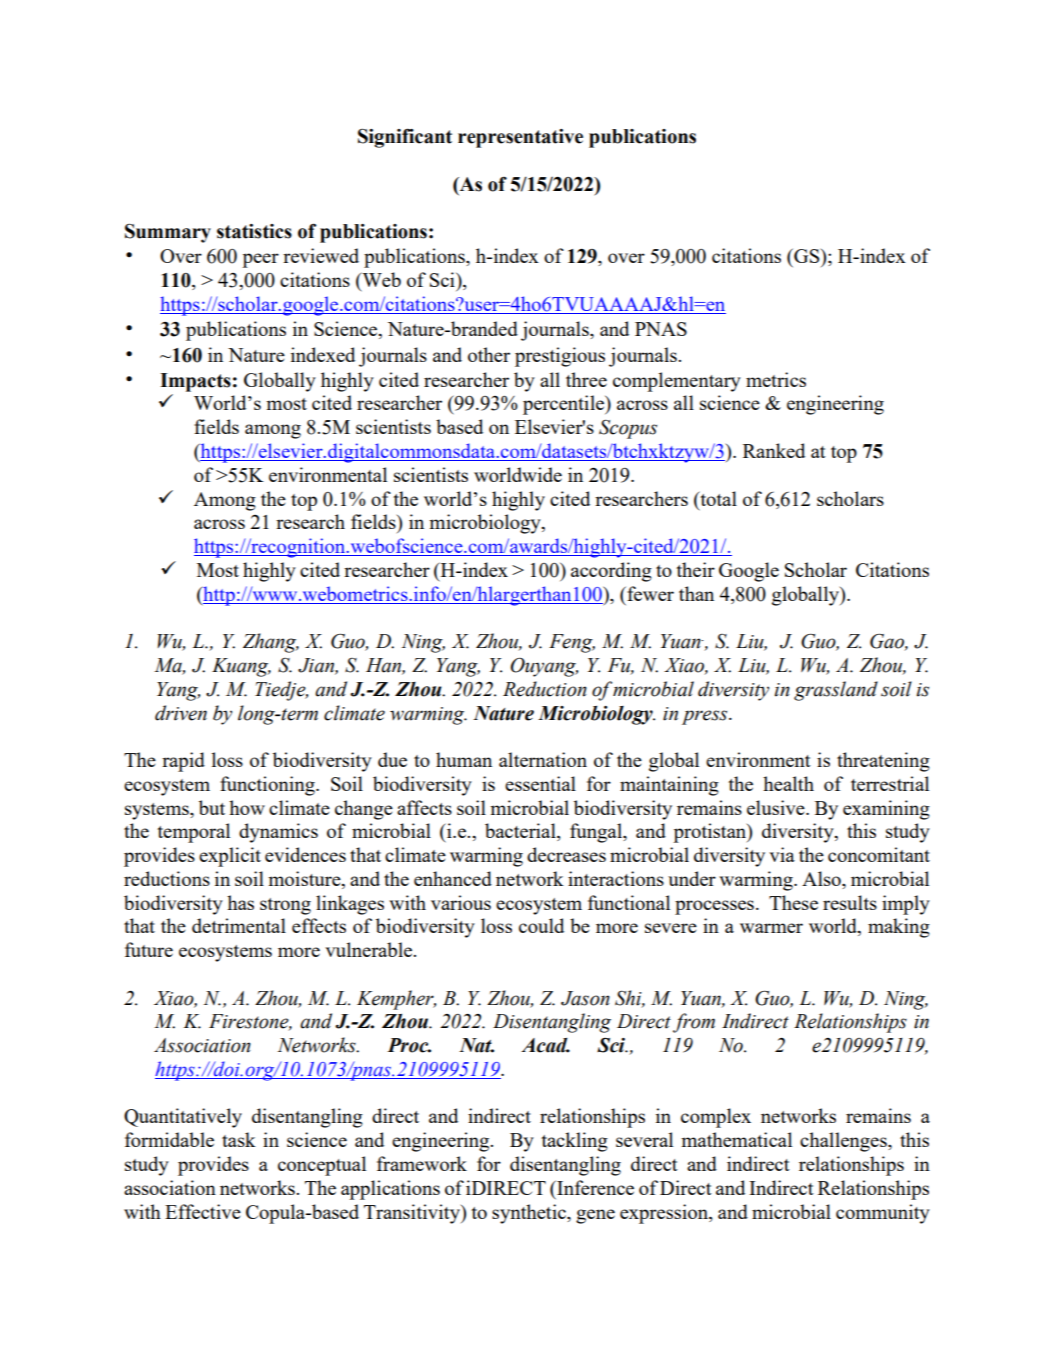 Image resolution: width=1054 pixels, height=1364 pixels. I want to click on grassland, so click(836, 691).
